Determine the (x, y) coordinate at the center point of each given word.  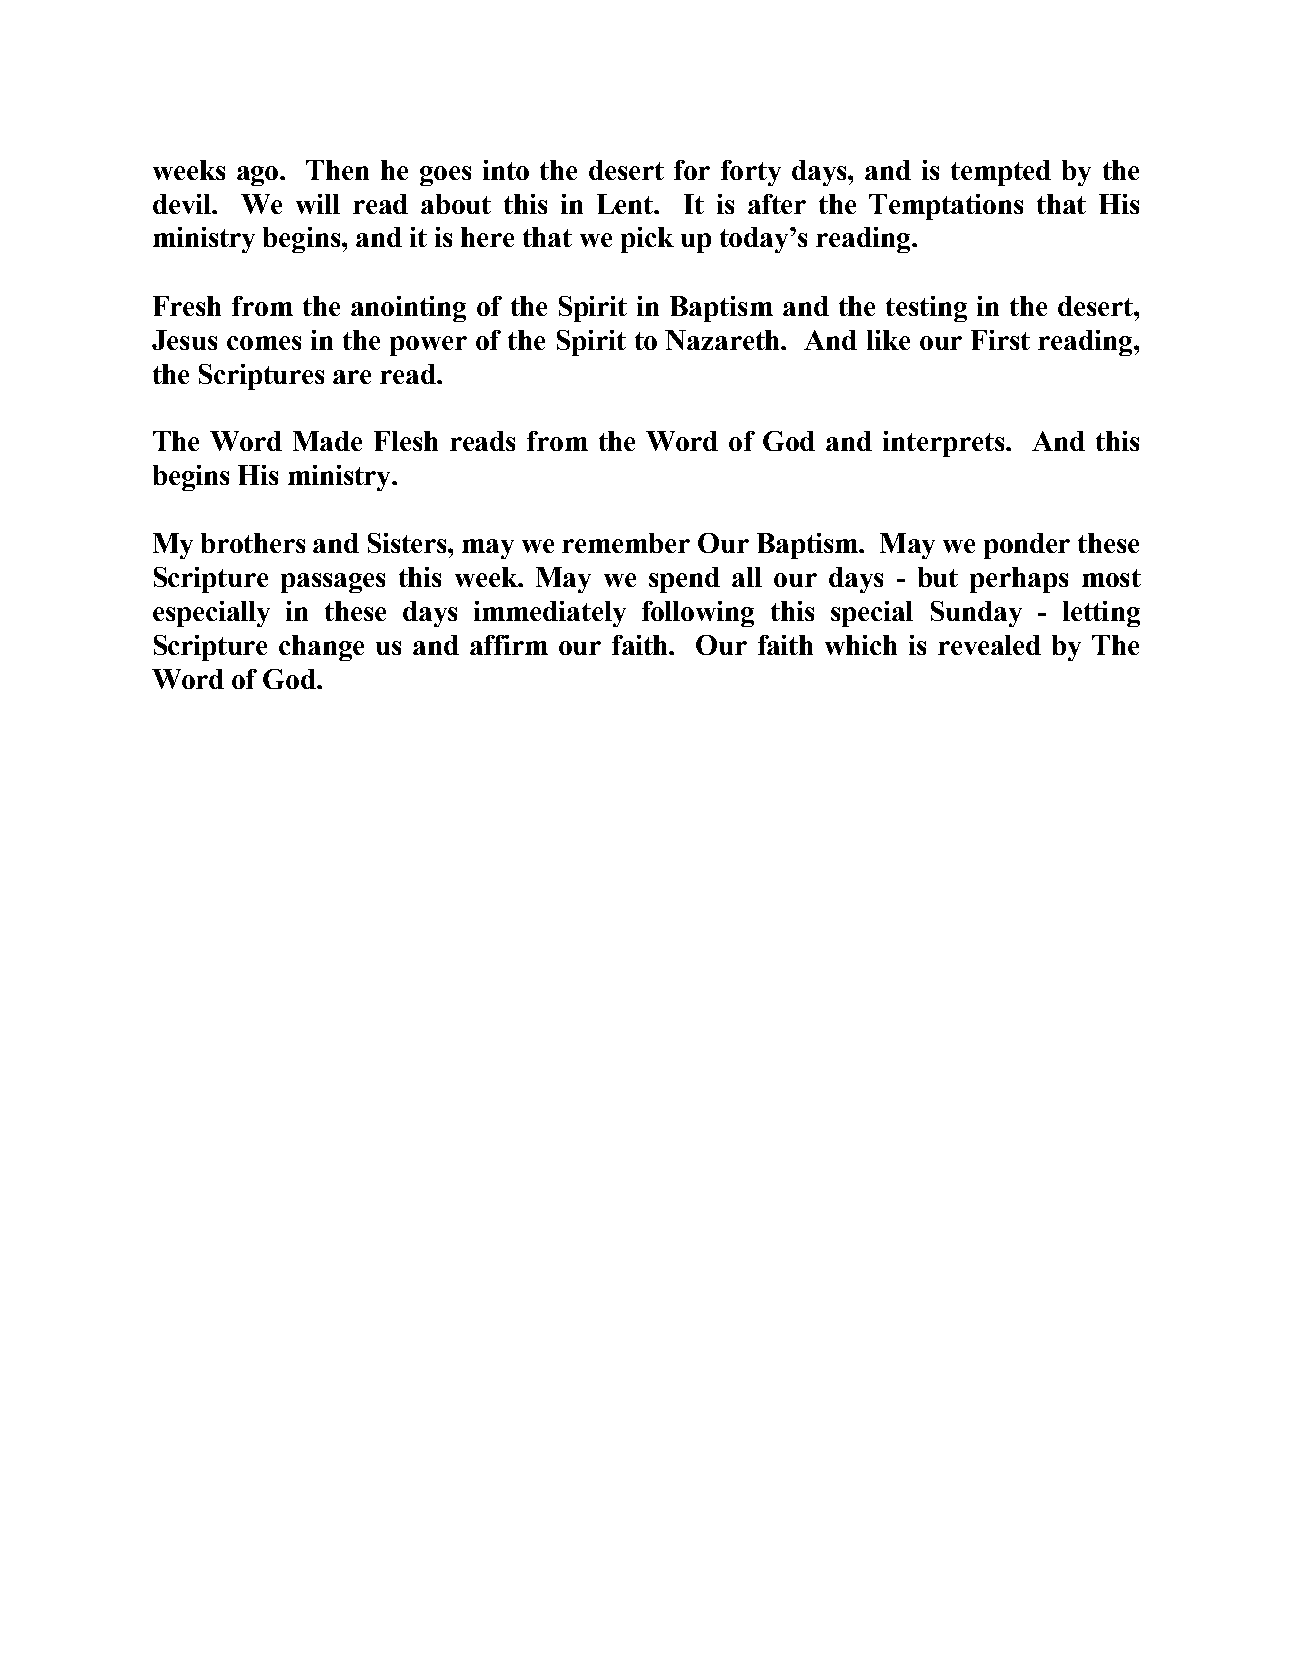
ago (259, 176)
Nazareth (723, 340)
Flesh (406, 441)
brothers (253, 543)
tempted (1001, 173)
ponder (1027, 546)
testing (926, 309)
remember (626, 543)
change (321, 648)
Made (327, 441)
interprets (943, 444)
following (698, 614)
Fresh (187, 306)
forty (751, 173)
